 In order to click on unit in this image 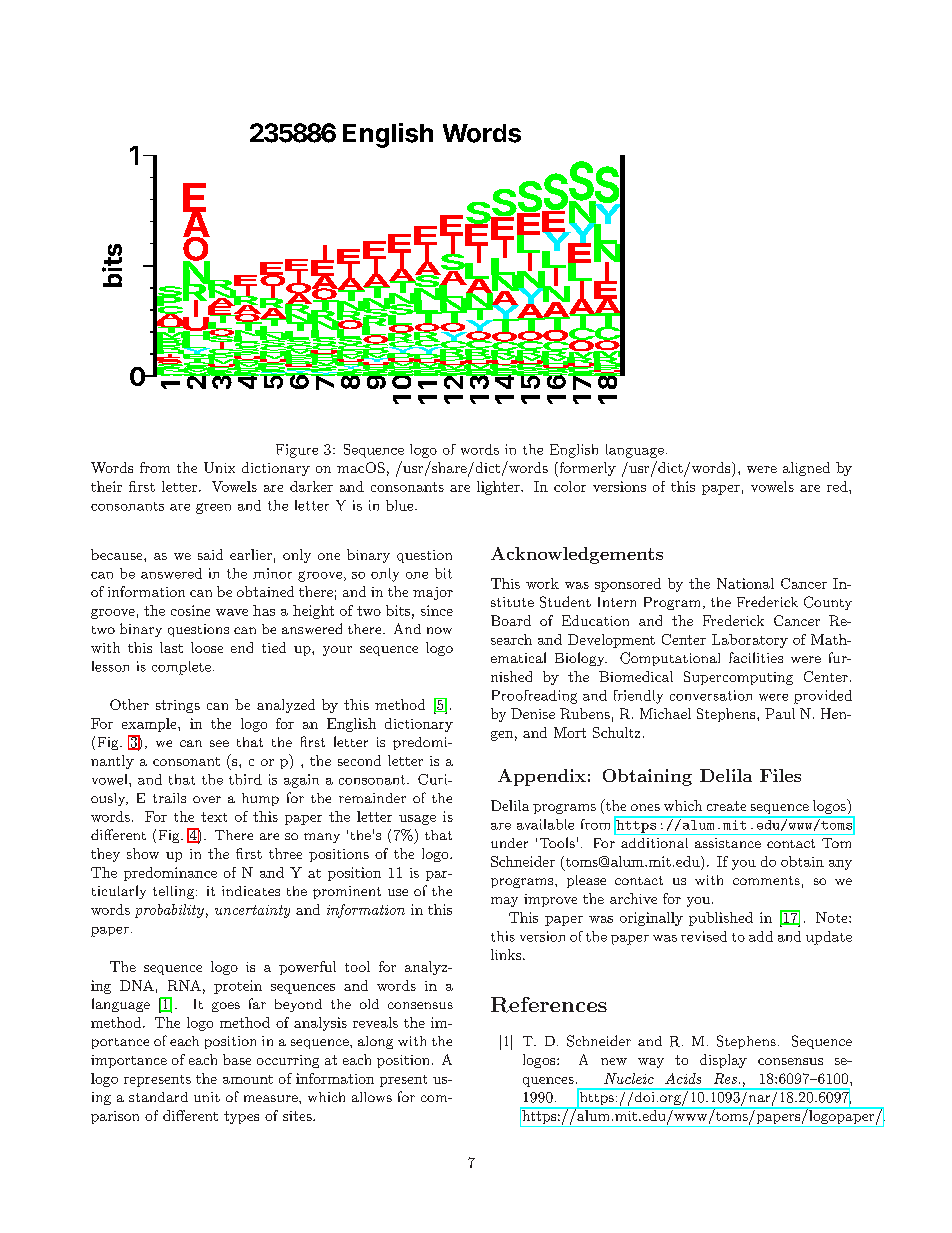, I will do `click(207, 1097)`.
